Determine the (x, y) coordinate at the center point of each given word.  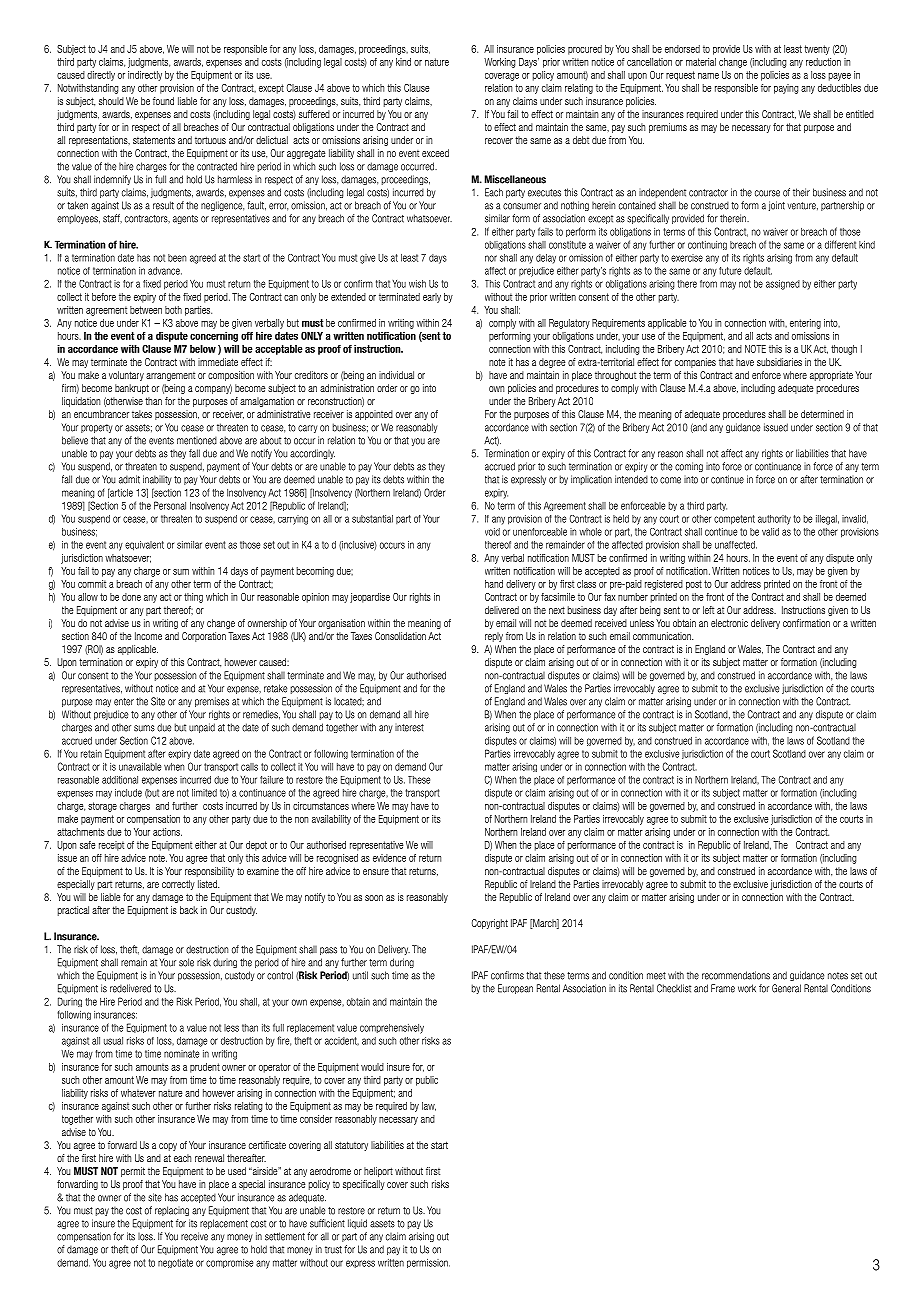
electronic (729, 623)
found (163, 101)
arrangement (170, 376)
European (515, 989)
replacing (172, 1211)
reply (494, 637)
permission (428, 1263)
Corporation (204, 637)
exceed (435, 153)
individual (396, 375)
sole (186, 962)
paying (786, 89)
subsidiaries (779, 362)
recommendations (736, 975)
